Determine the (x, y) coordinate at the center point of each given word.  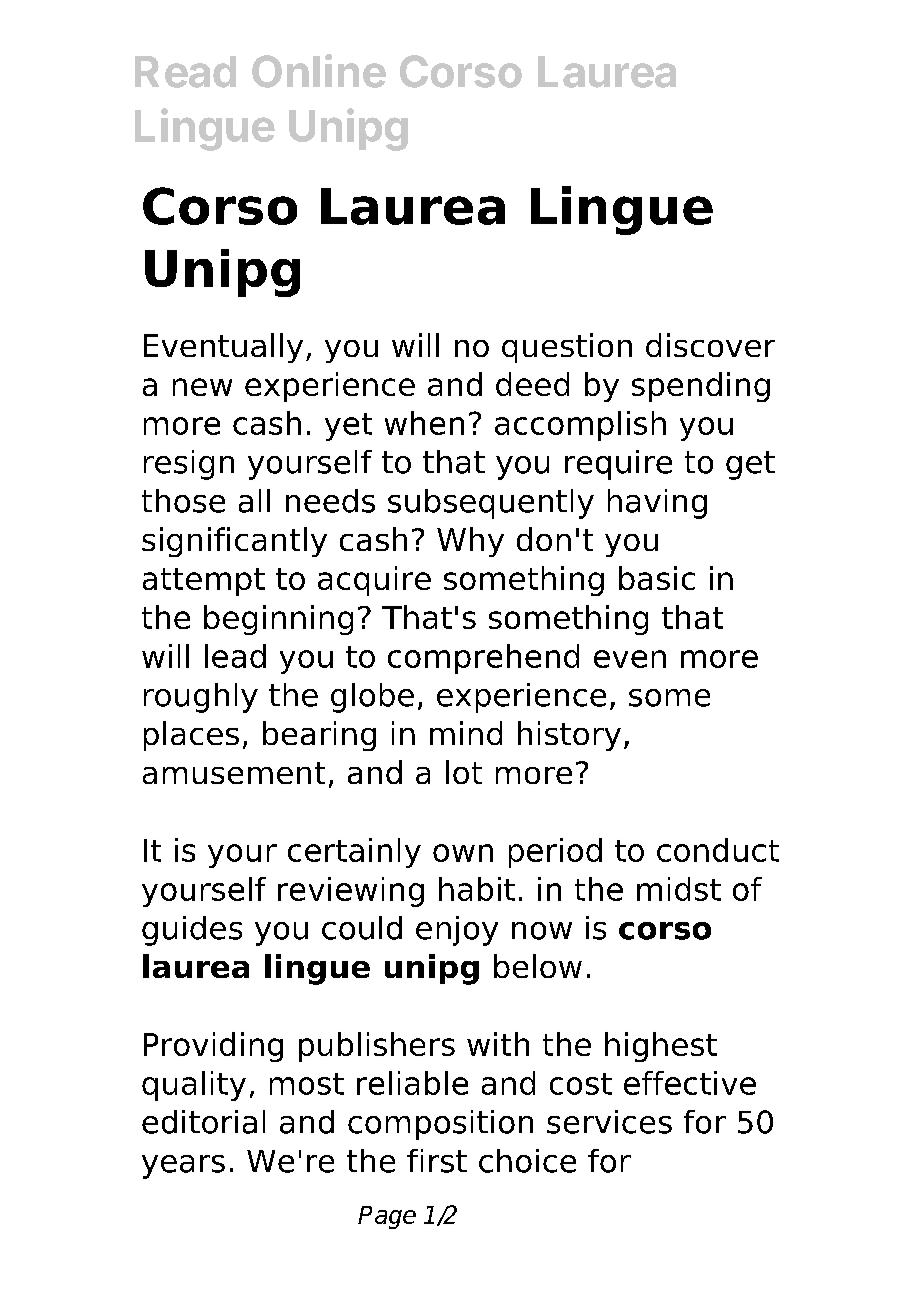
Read (185, 72)
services (609, 1122)
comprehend (483, 659)
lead (235, 656)
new (202, 387)
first (437, 1161)
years (183, 1167)
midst (679, 889)
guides (192, 931)
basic (657, 578)
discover (710, 345)
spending (701, 387)
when (424, 423)
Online (319, 71)
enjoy (457, 931)
